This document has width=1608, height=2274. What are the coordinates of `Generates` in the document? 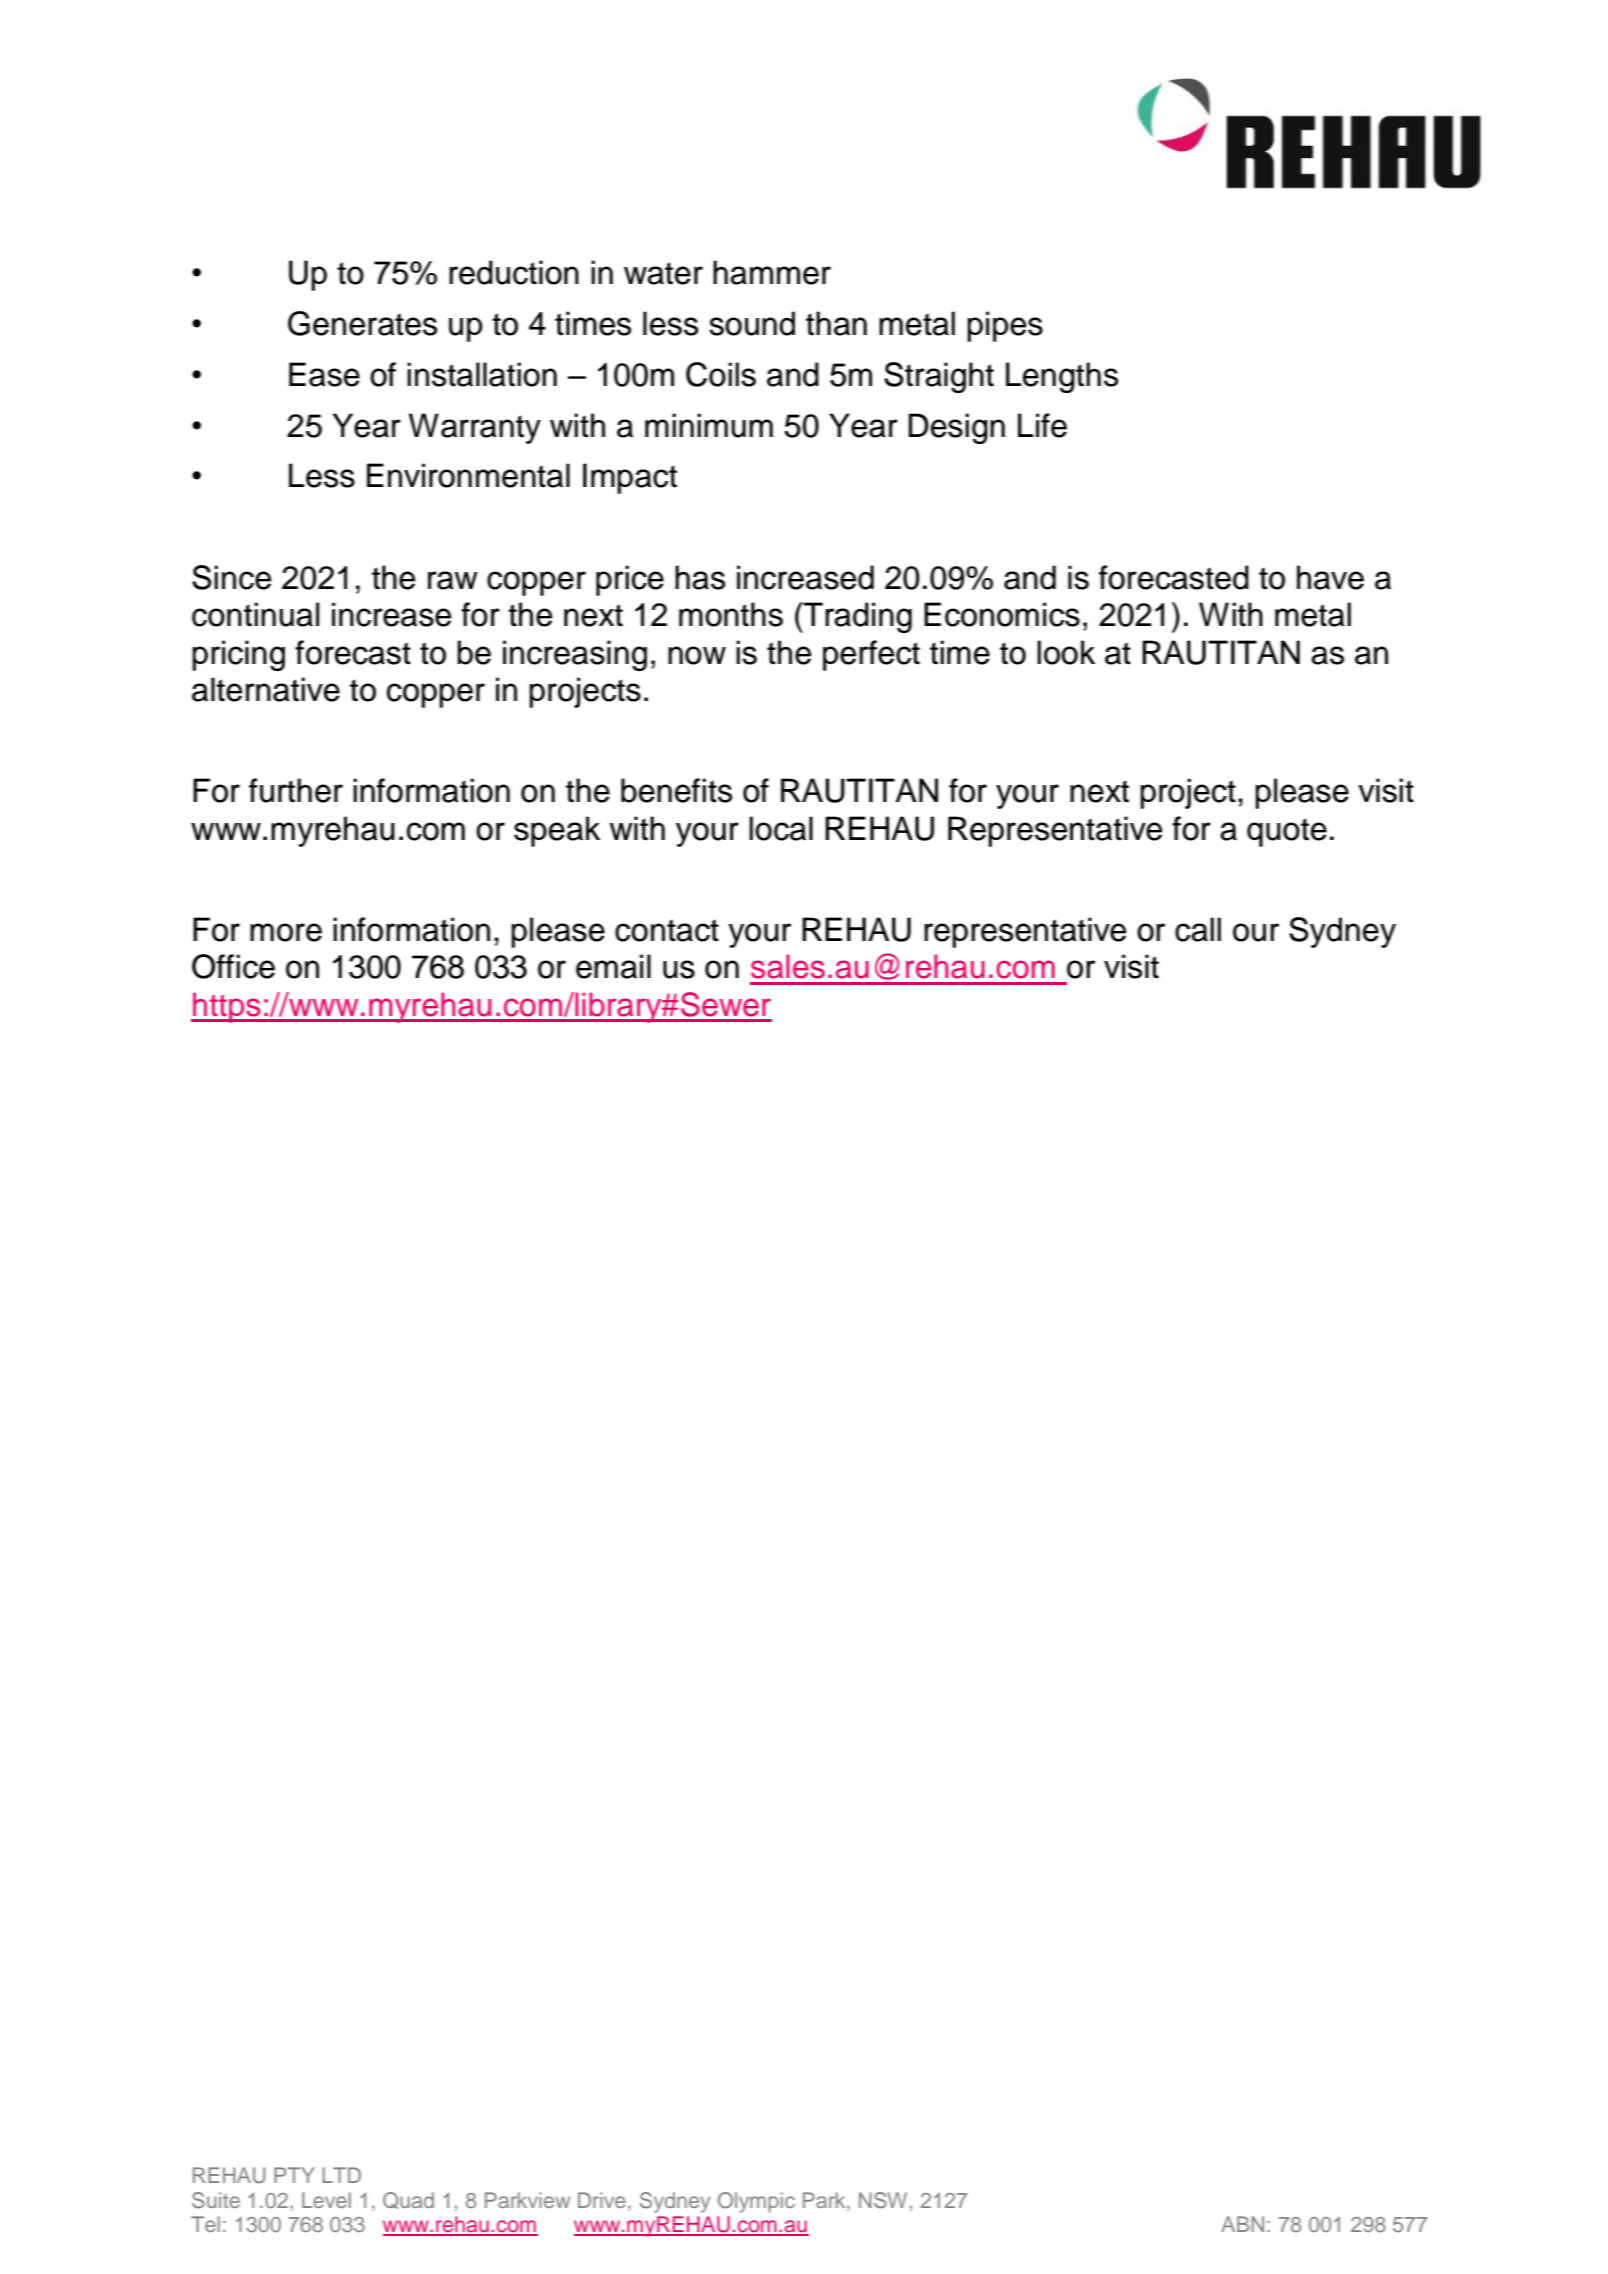 It's located at (362, 323).
